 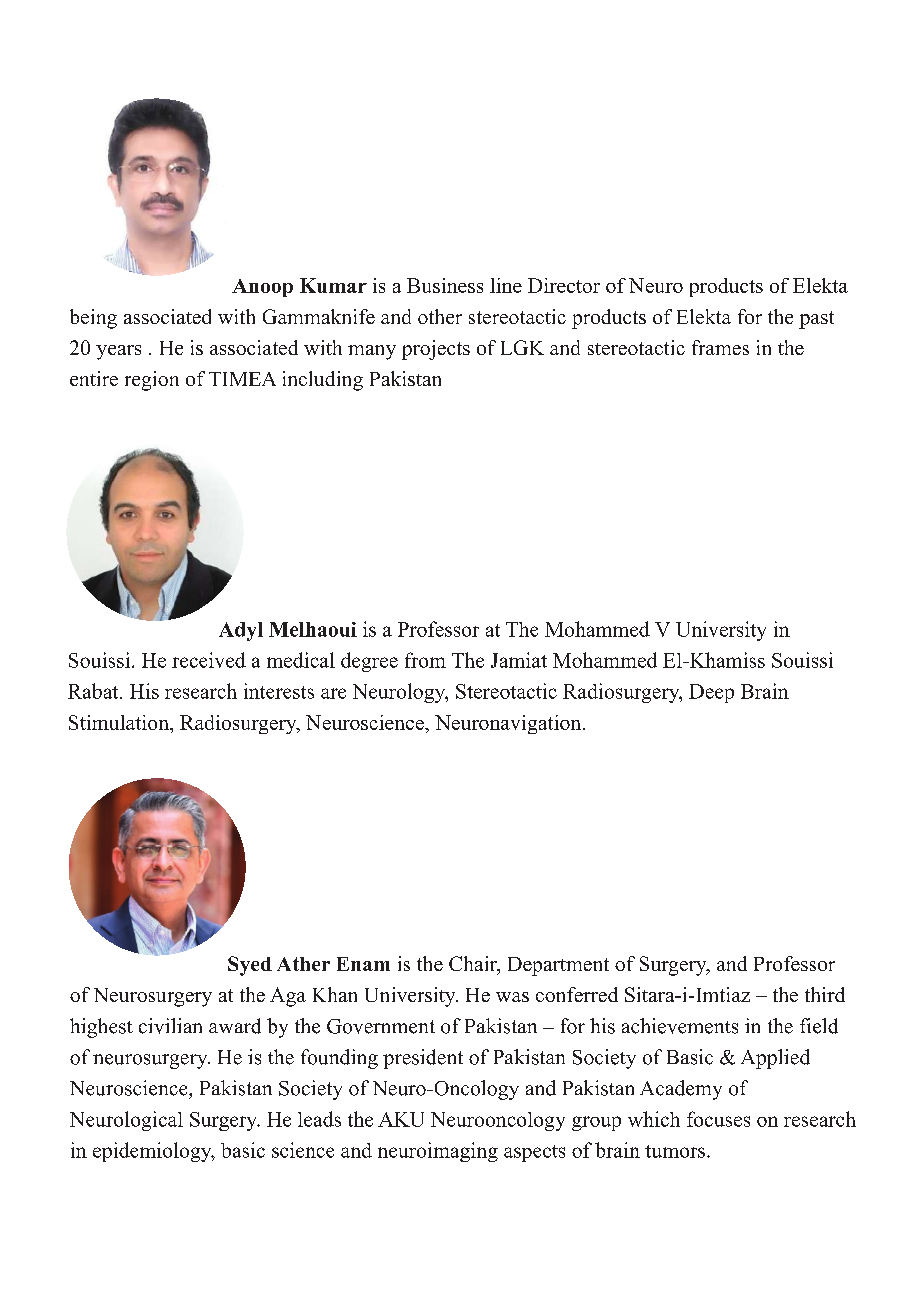 I want to click on Deep, so click(x=711, y=693).
